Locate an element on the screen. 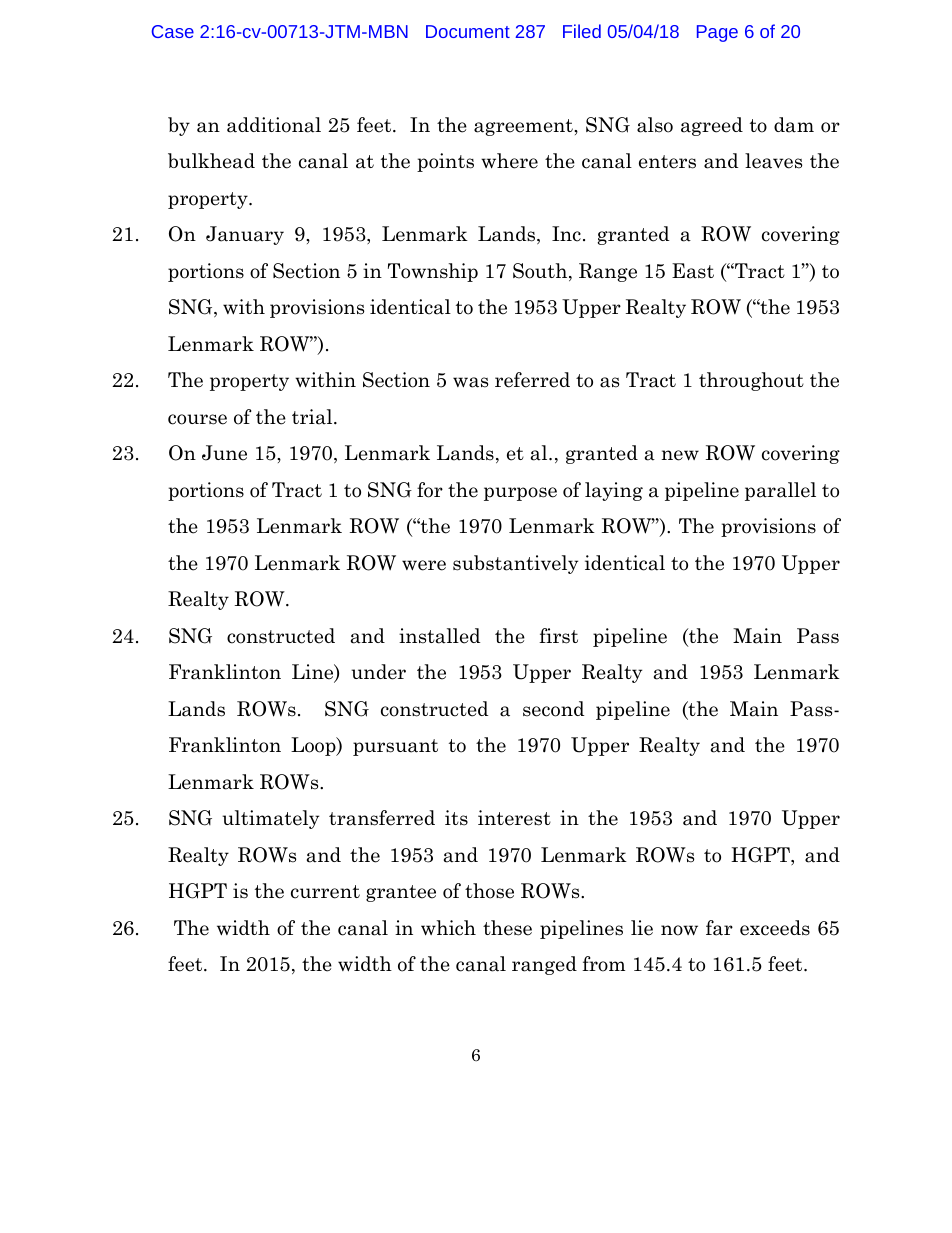 The image size is (952, 1233). purpose is located at coordinates (520, 494).
